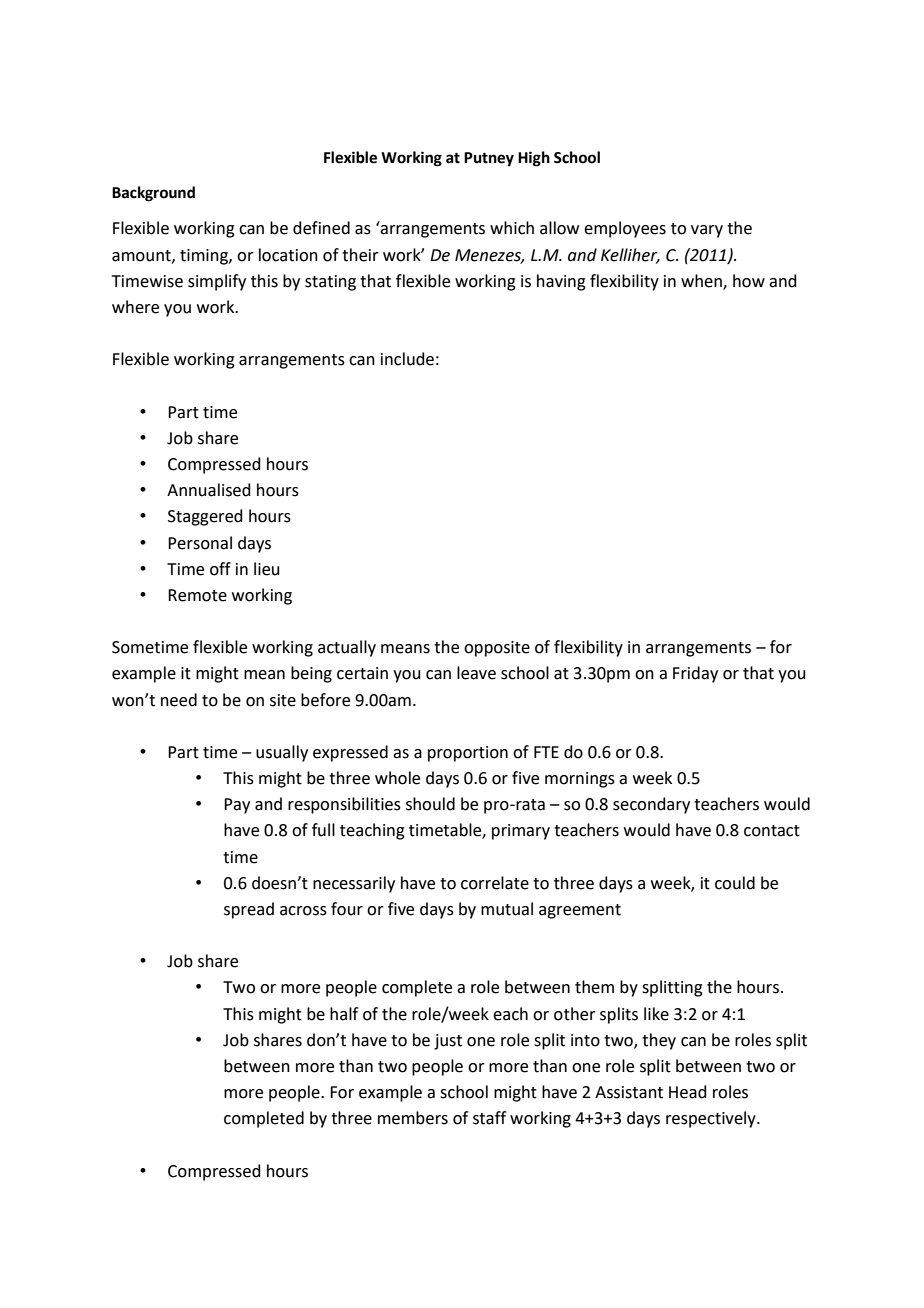  I want to click on Putney, so click(489, 159).
